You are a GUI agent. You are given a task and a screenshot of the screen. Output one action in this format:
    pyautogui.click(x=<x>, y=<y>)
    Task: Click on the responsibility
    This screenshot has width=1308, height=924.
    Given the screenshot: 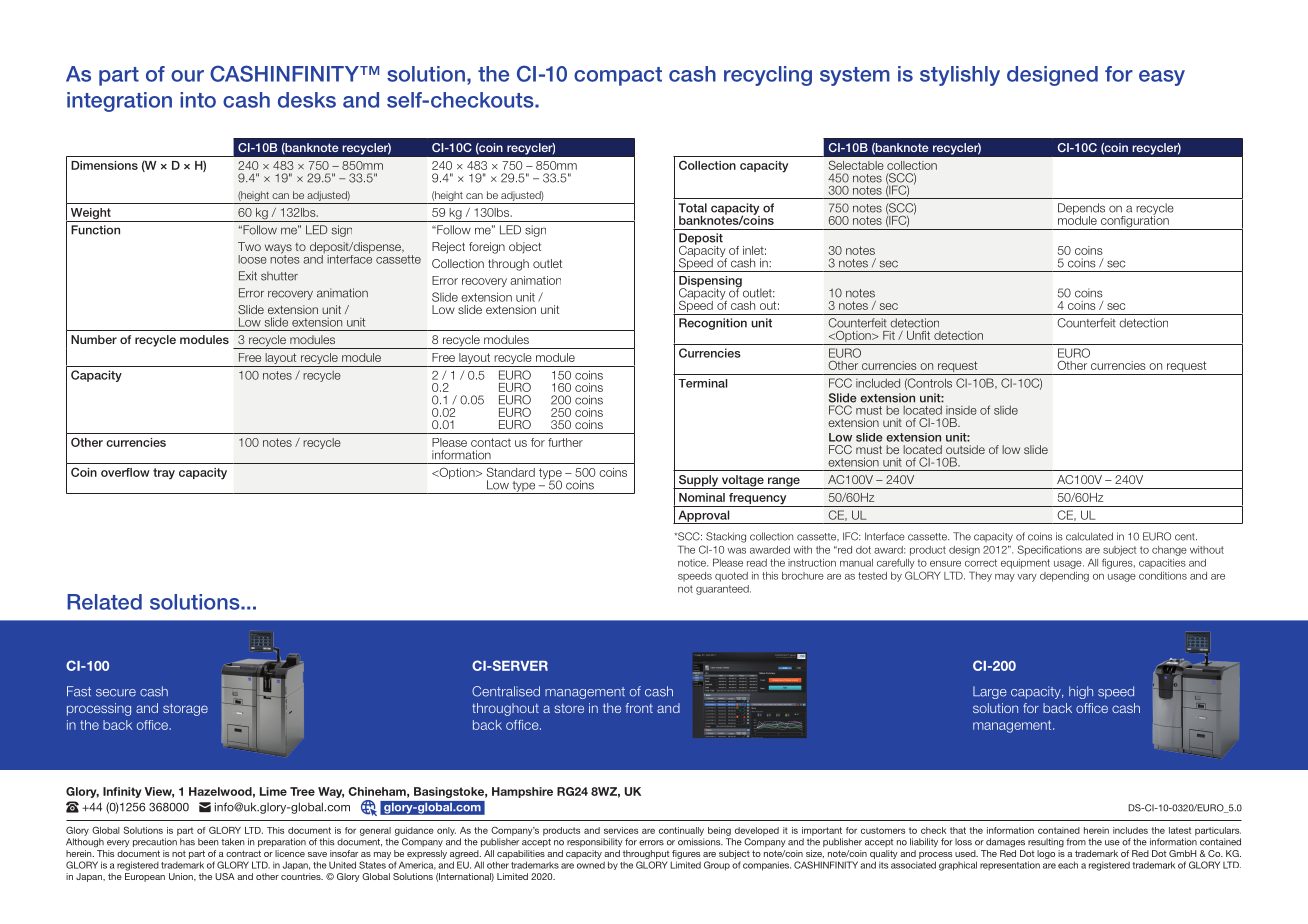 What is the action you would take?
    pyautogui.click(x=595, y=842)
